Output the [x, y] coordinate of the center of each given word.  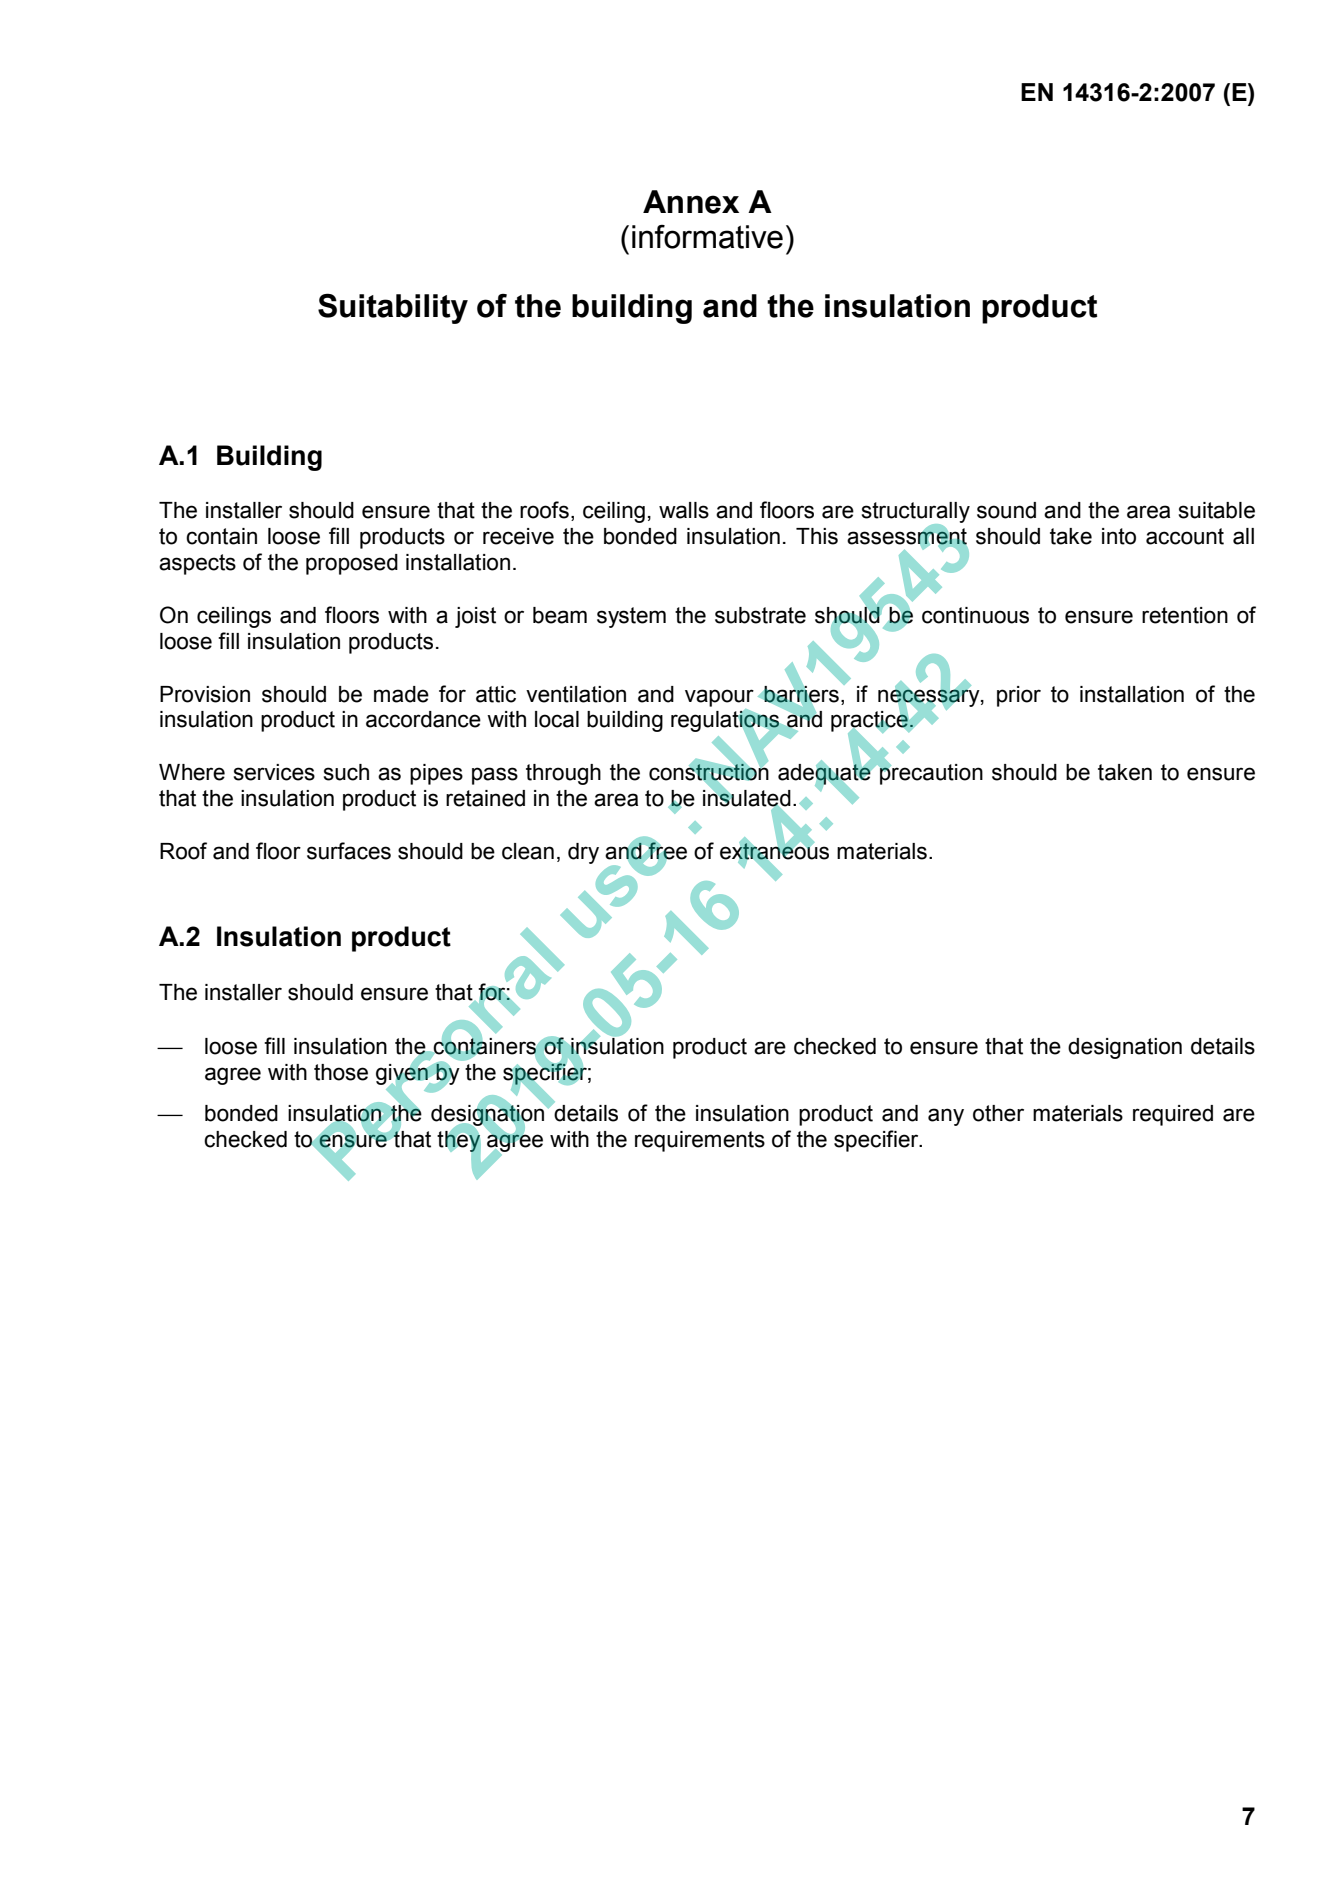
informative [707, 237]
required [1173, 1115]
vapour [719, 698]
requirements [700, 1141]
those [341, 1072]
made [401, 694]
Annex [691, 202]
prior [1019, 696]
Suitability [393, 308]
